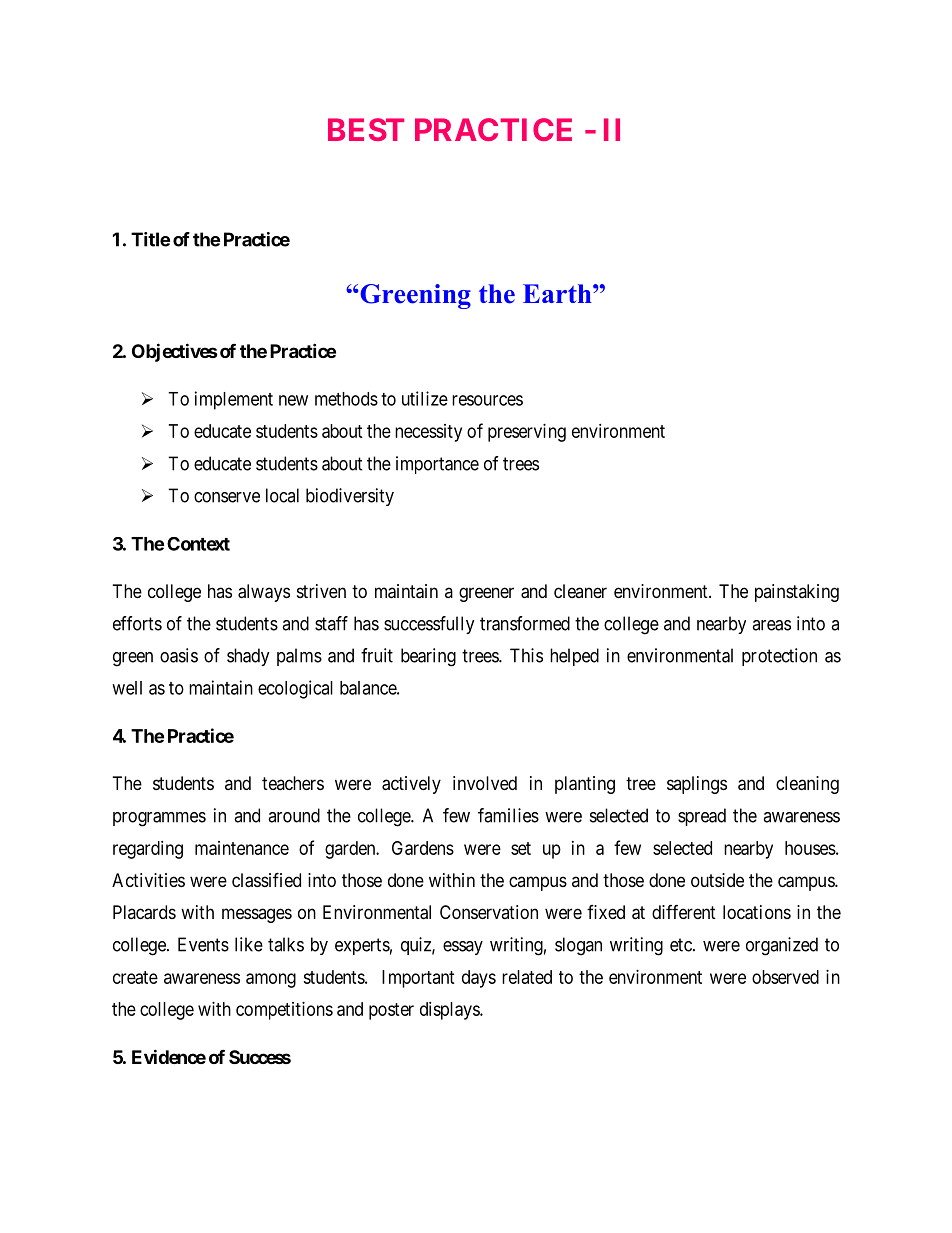  Describe the element at coordinates (779, 657) in the image. I see `protection` at that location.
